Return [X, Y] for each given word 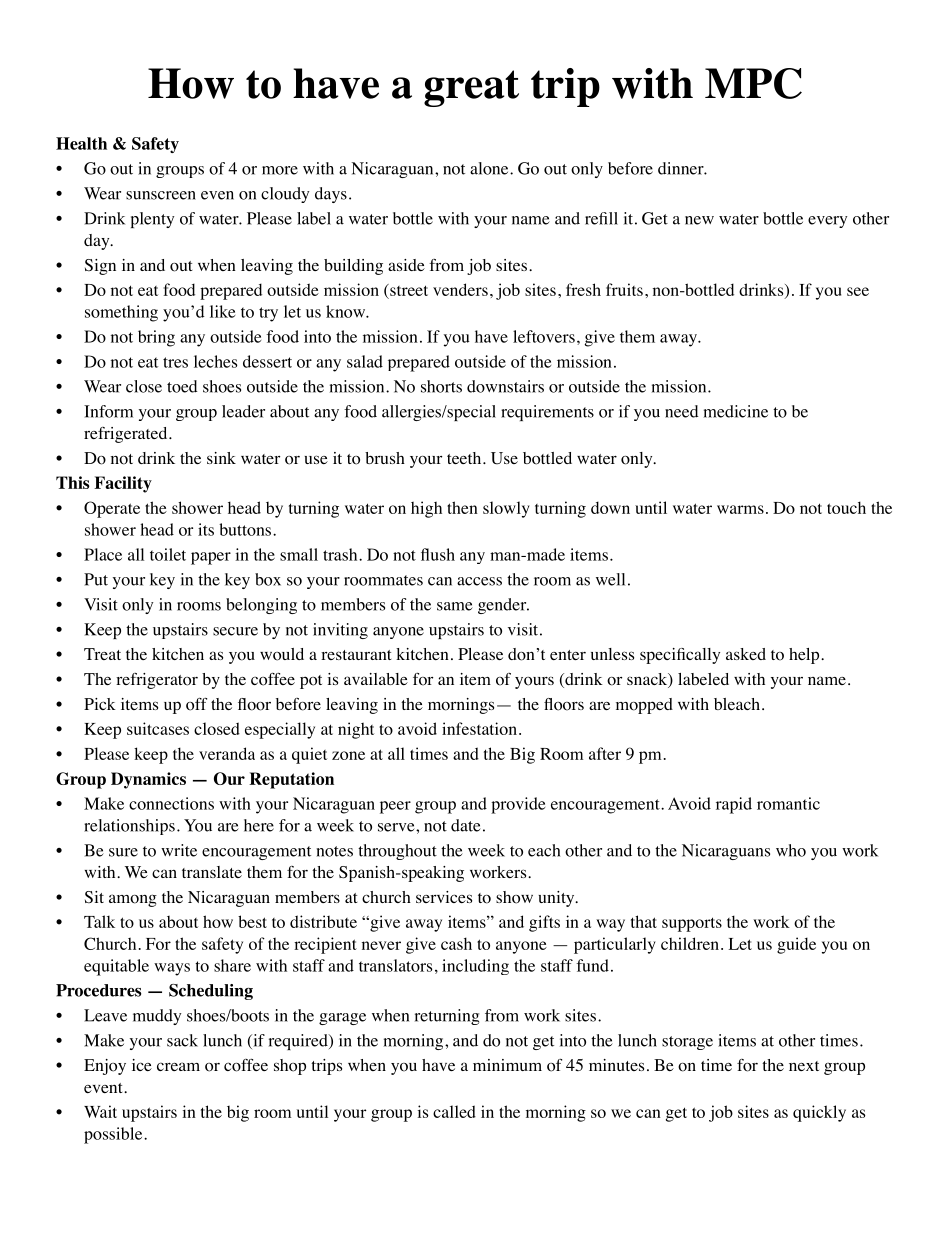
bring [156, 338]
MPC [753, 83]
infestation [479, 728]
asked [746, 654]
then [462, 507]
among [133, 900]
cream [178, 1066]
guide [796, 945]
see [858, 291]
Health [81, 143]
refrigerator [157, 681]
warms [740, 509]
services [444, 897]
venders [460, 289]
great [471, 88]
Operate [112, 509]
